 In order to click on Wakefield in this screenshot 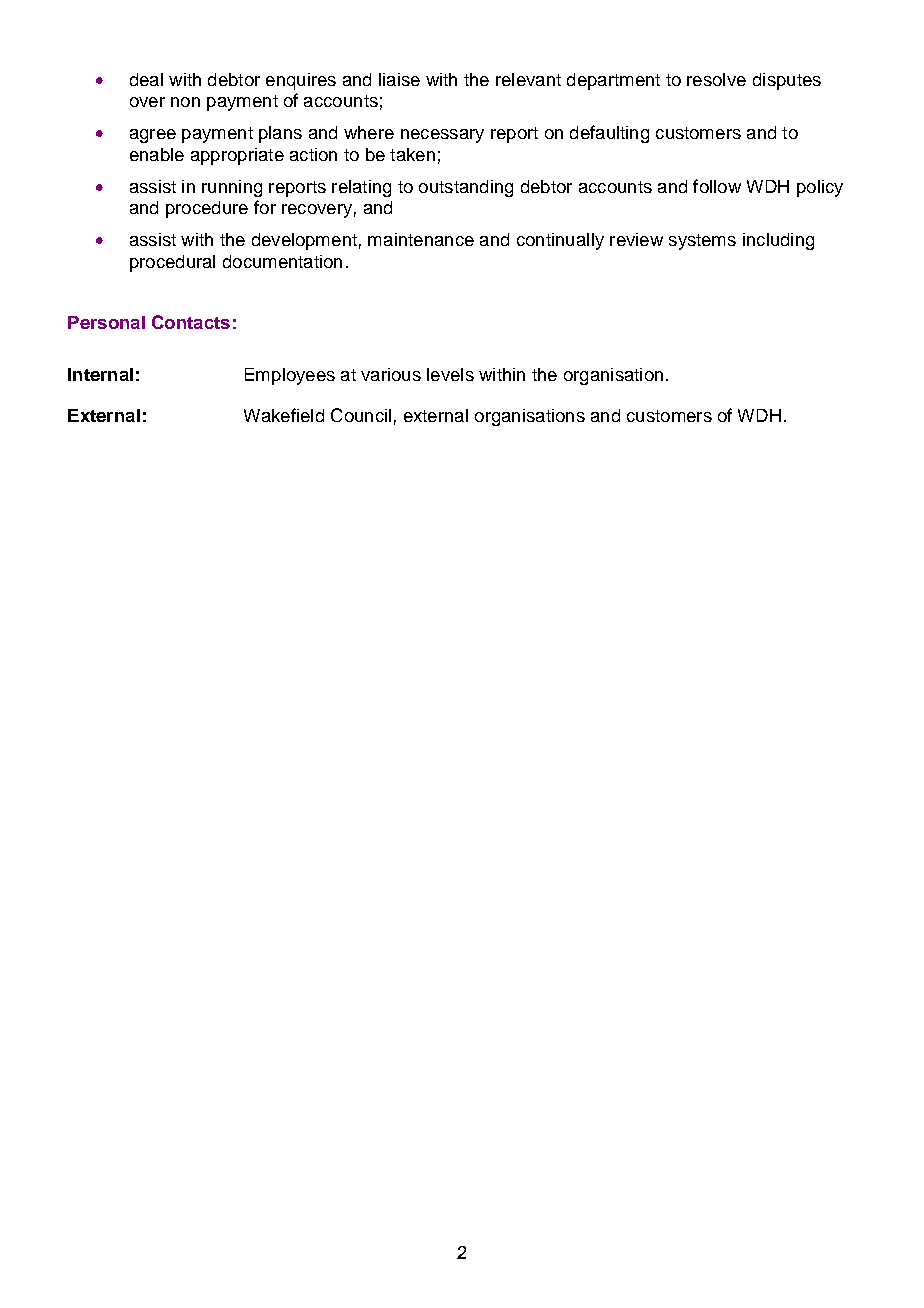, I will do `click(284, 415)`.
